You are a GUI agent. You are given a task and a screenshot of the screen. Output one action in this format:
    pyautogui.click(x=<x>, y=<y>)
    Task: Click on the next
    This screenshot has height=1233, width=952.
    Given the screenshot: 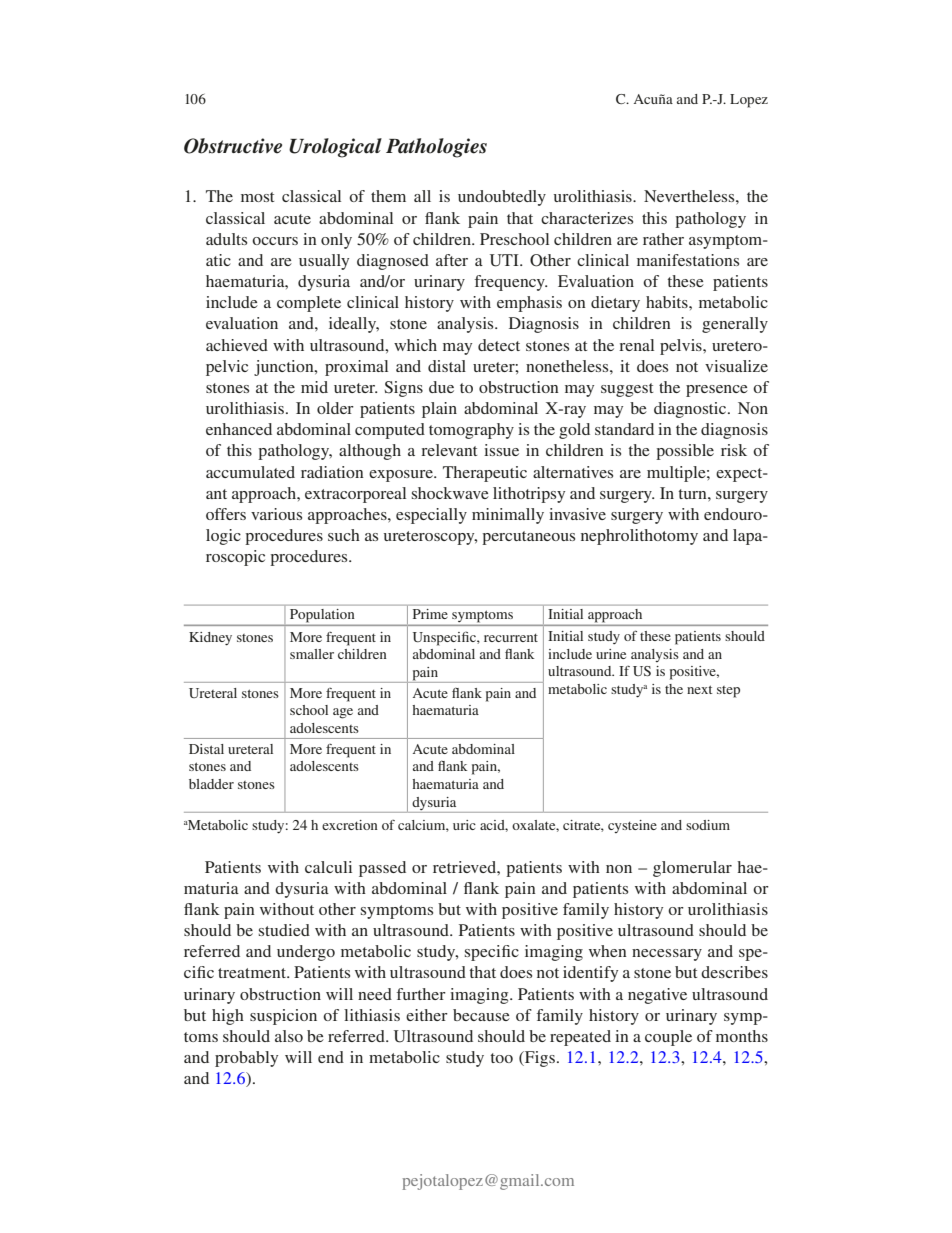 What is the action you would take?
    pyautogui.click(x=700, y=689)
